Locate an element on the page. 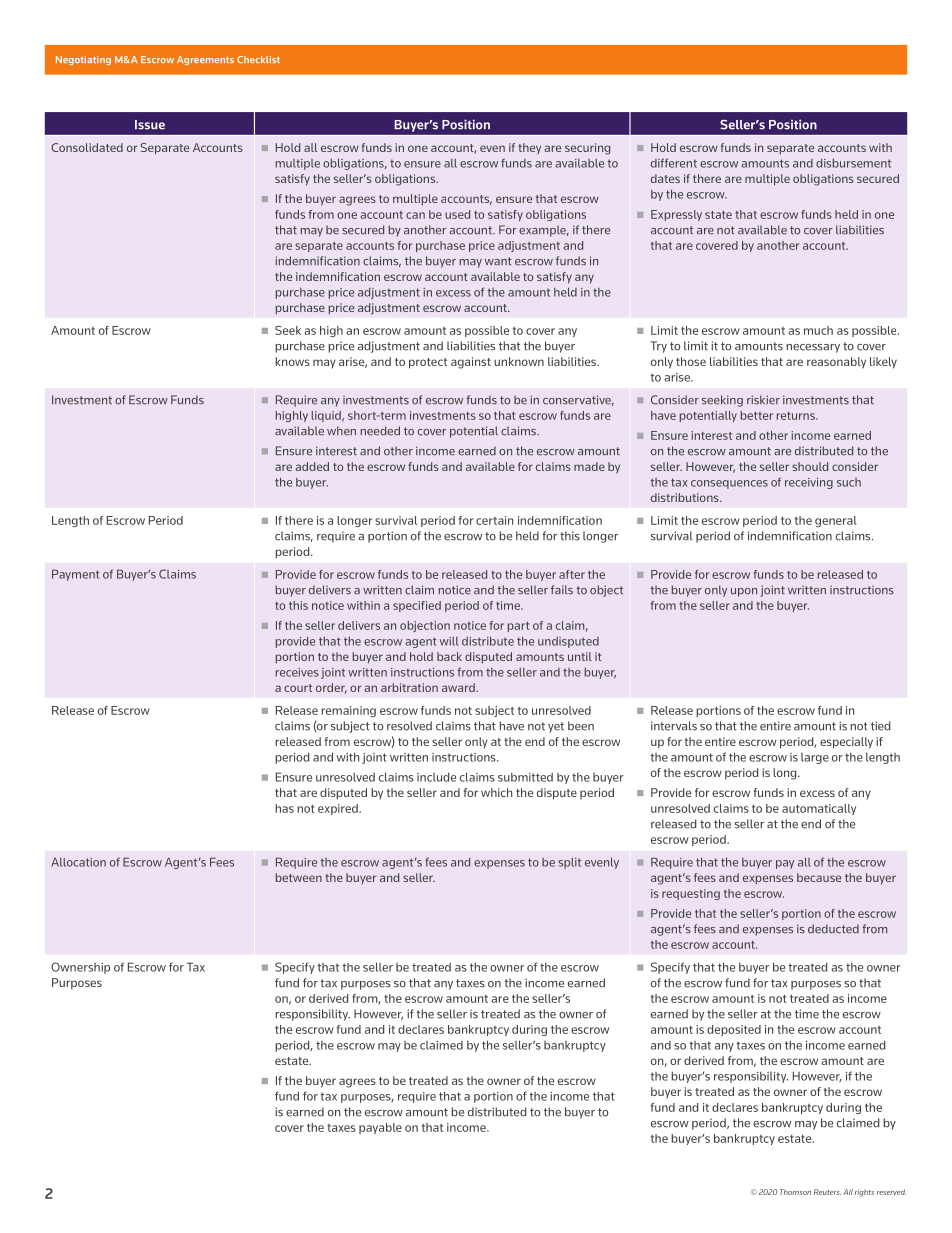 The height and width of the image is (1233, 952). they is located at coordinates (529, 148).
